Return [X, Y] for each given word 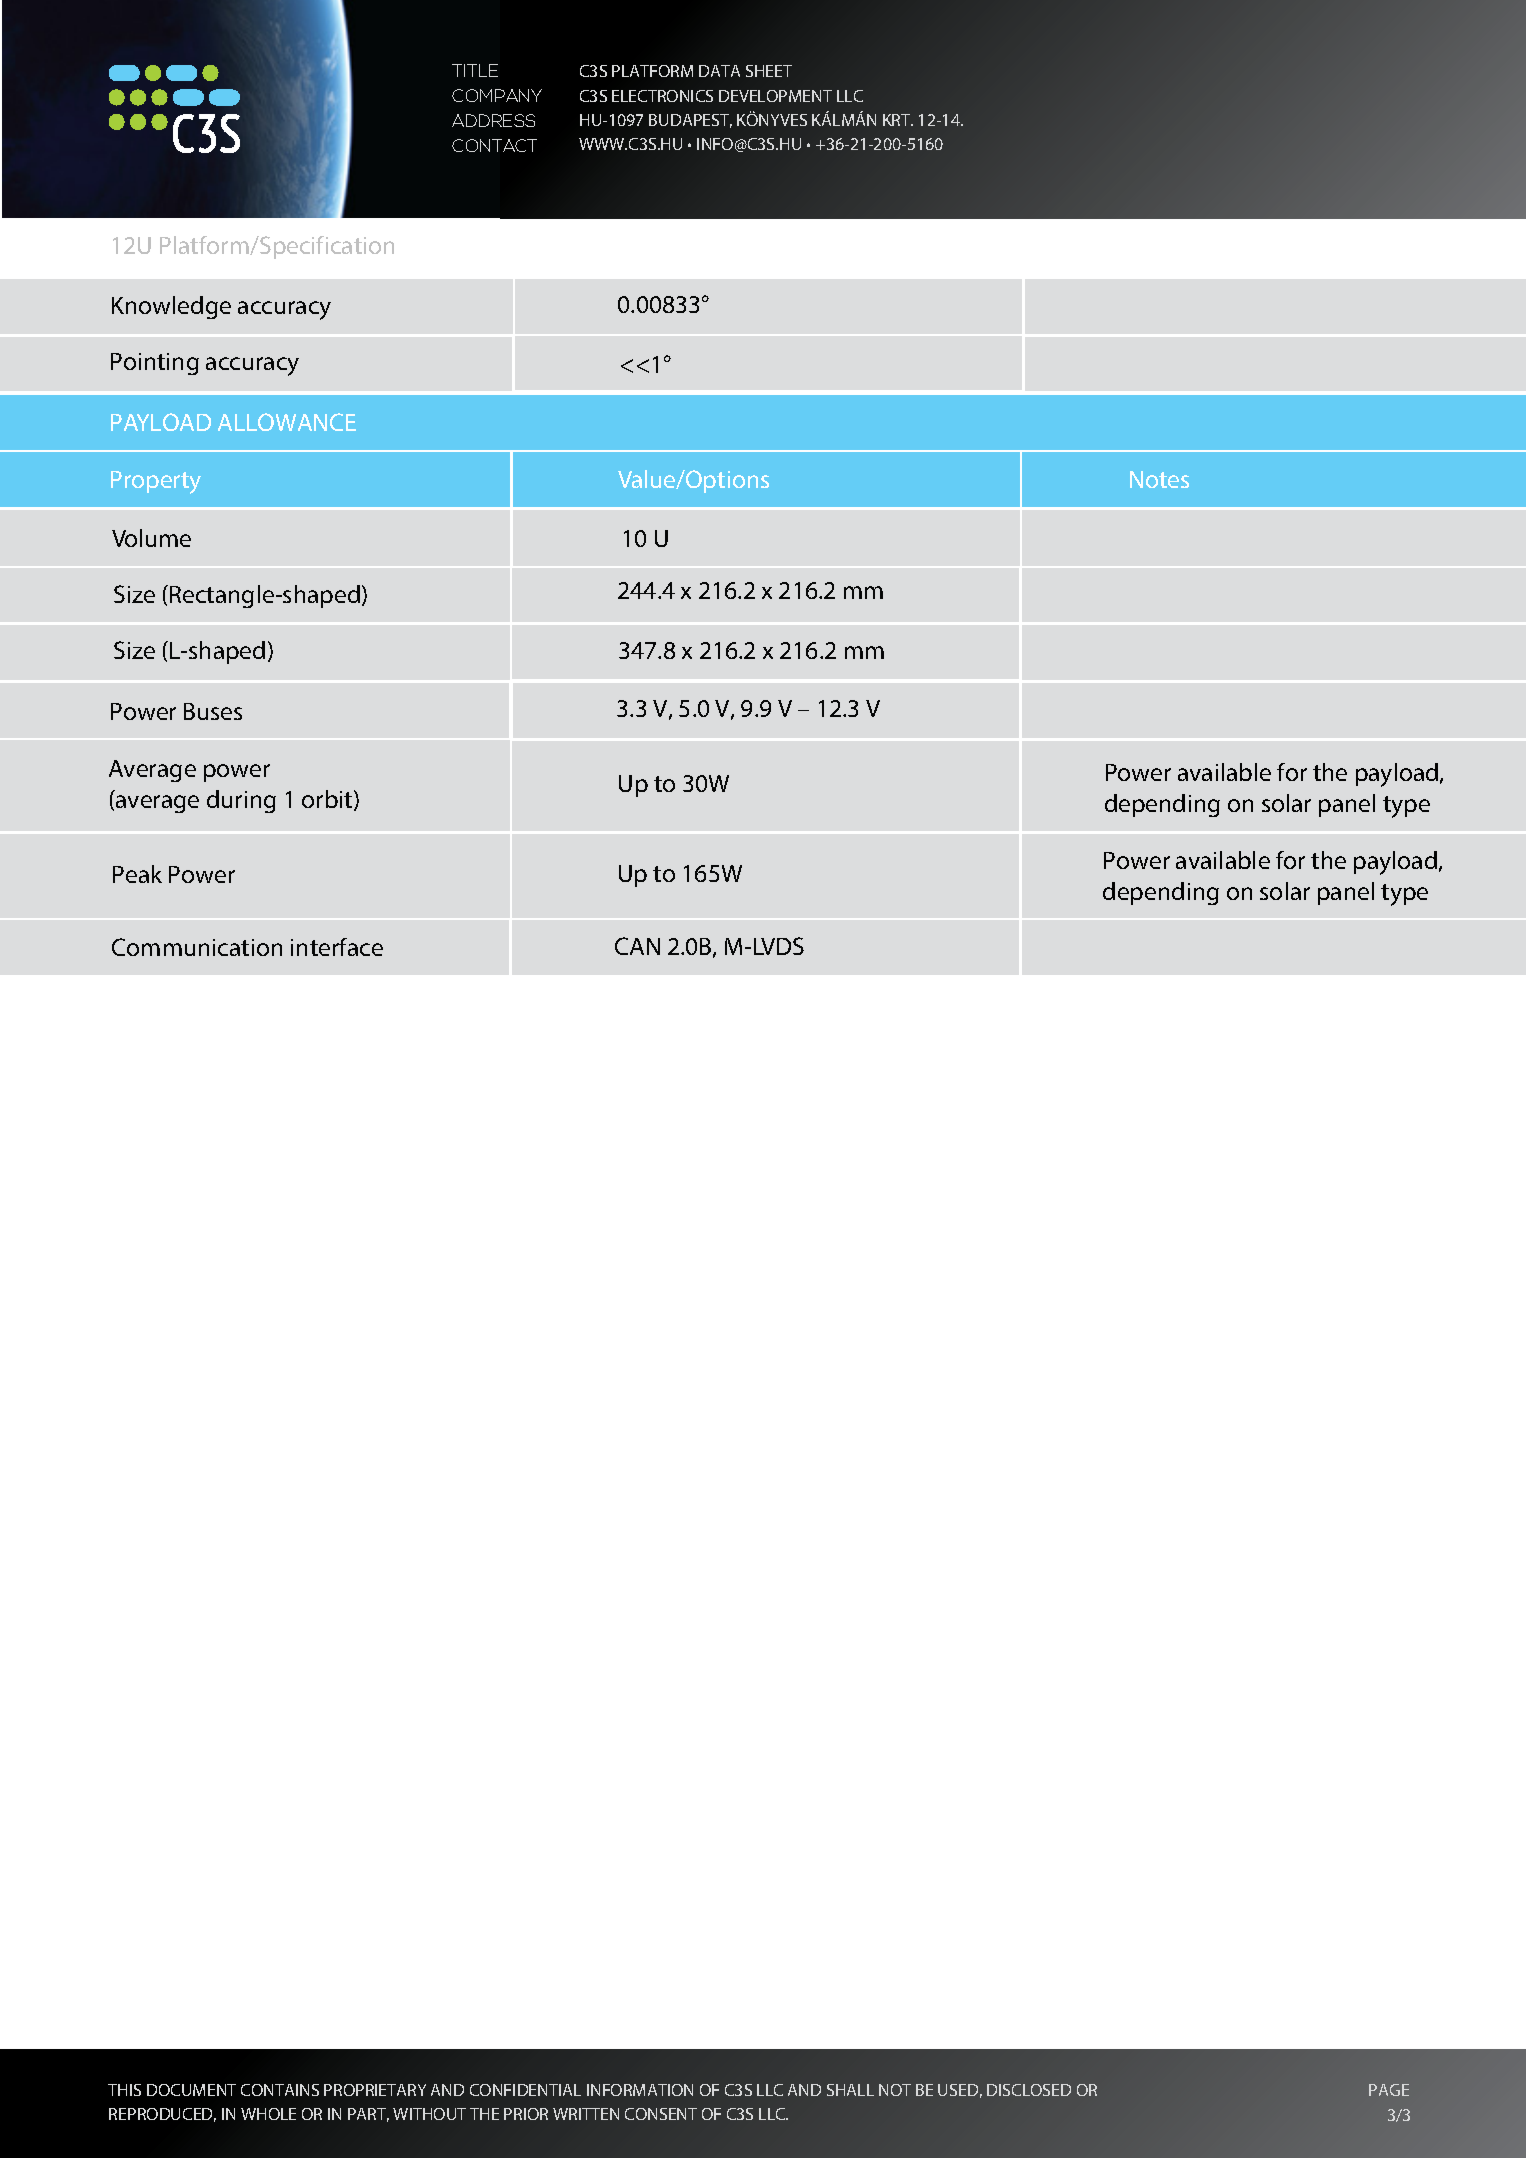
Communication [197, 947]
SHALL [850, 2090]
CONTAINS [280, 2090]
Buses [213, 711]
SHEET [769, 71]
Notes [1159, 479]
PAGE [1389, 2090]
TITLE [475, 70]
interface [337, 947]
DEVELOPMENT [775, 96]
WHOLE [268, 2114]
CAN [637, 946]
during [241, 801]
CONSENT [661, 2114]
